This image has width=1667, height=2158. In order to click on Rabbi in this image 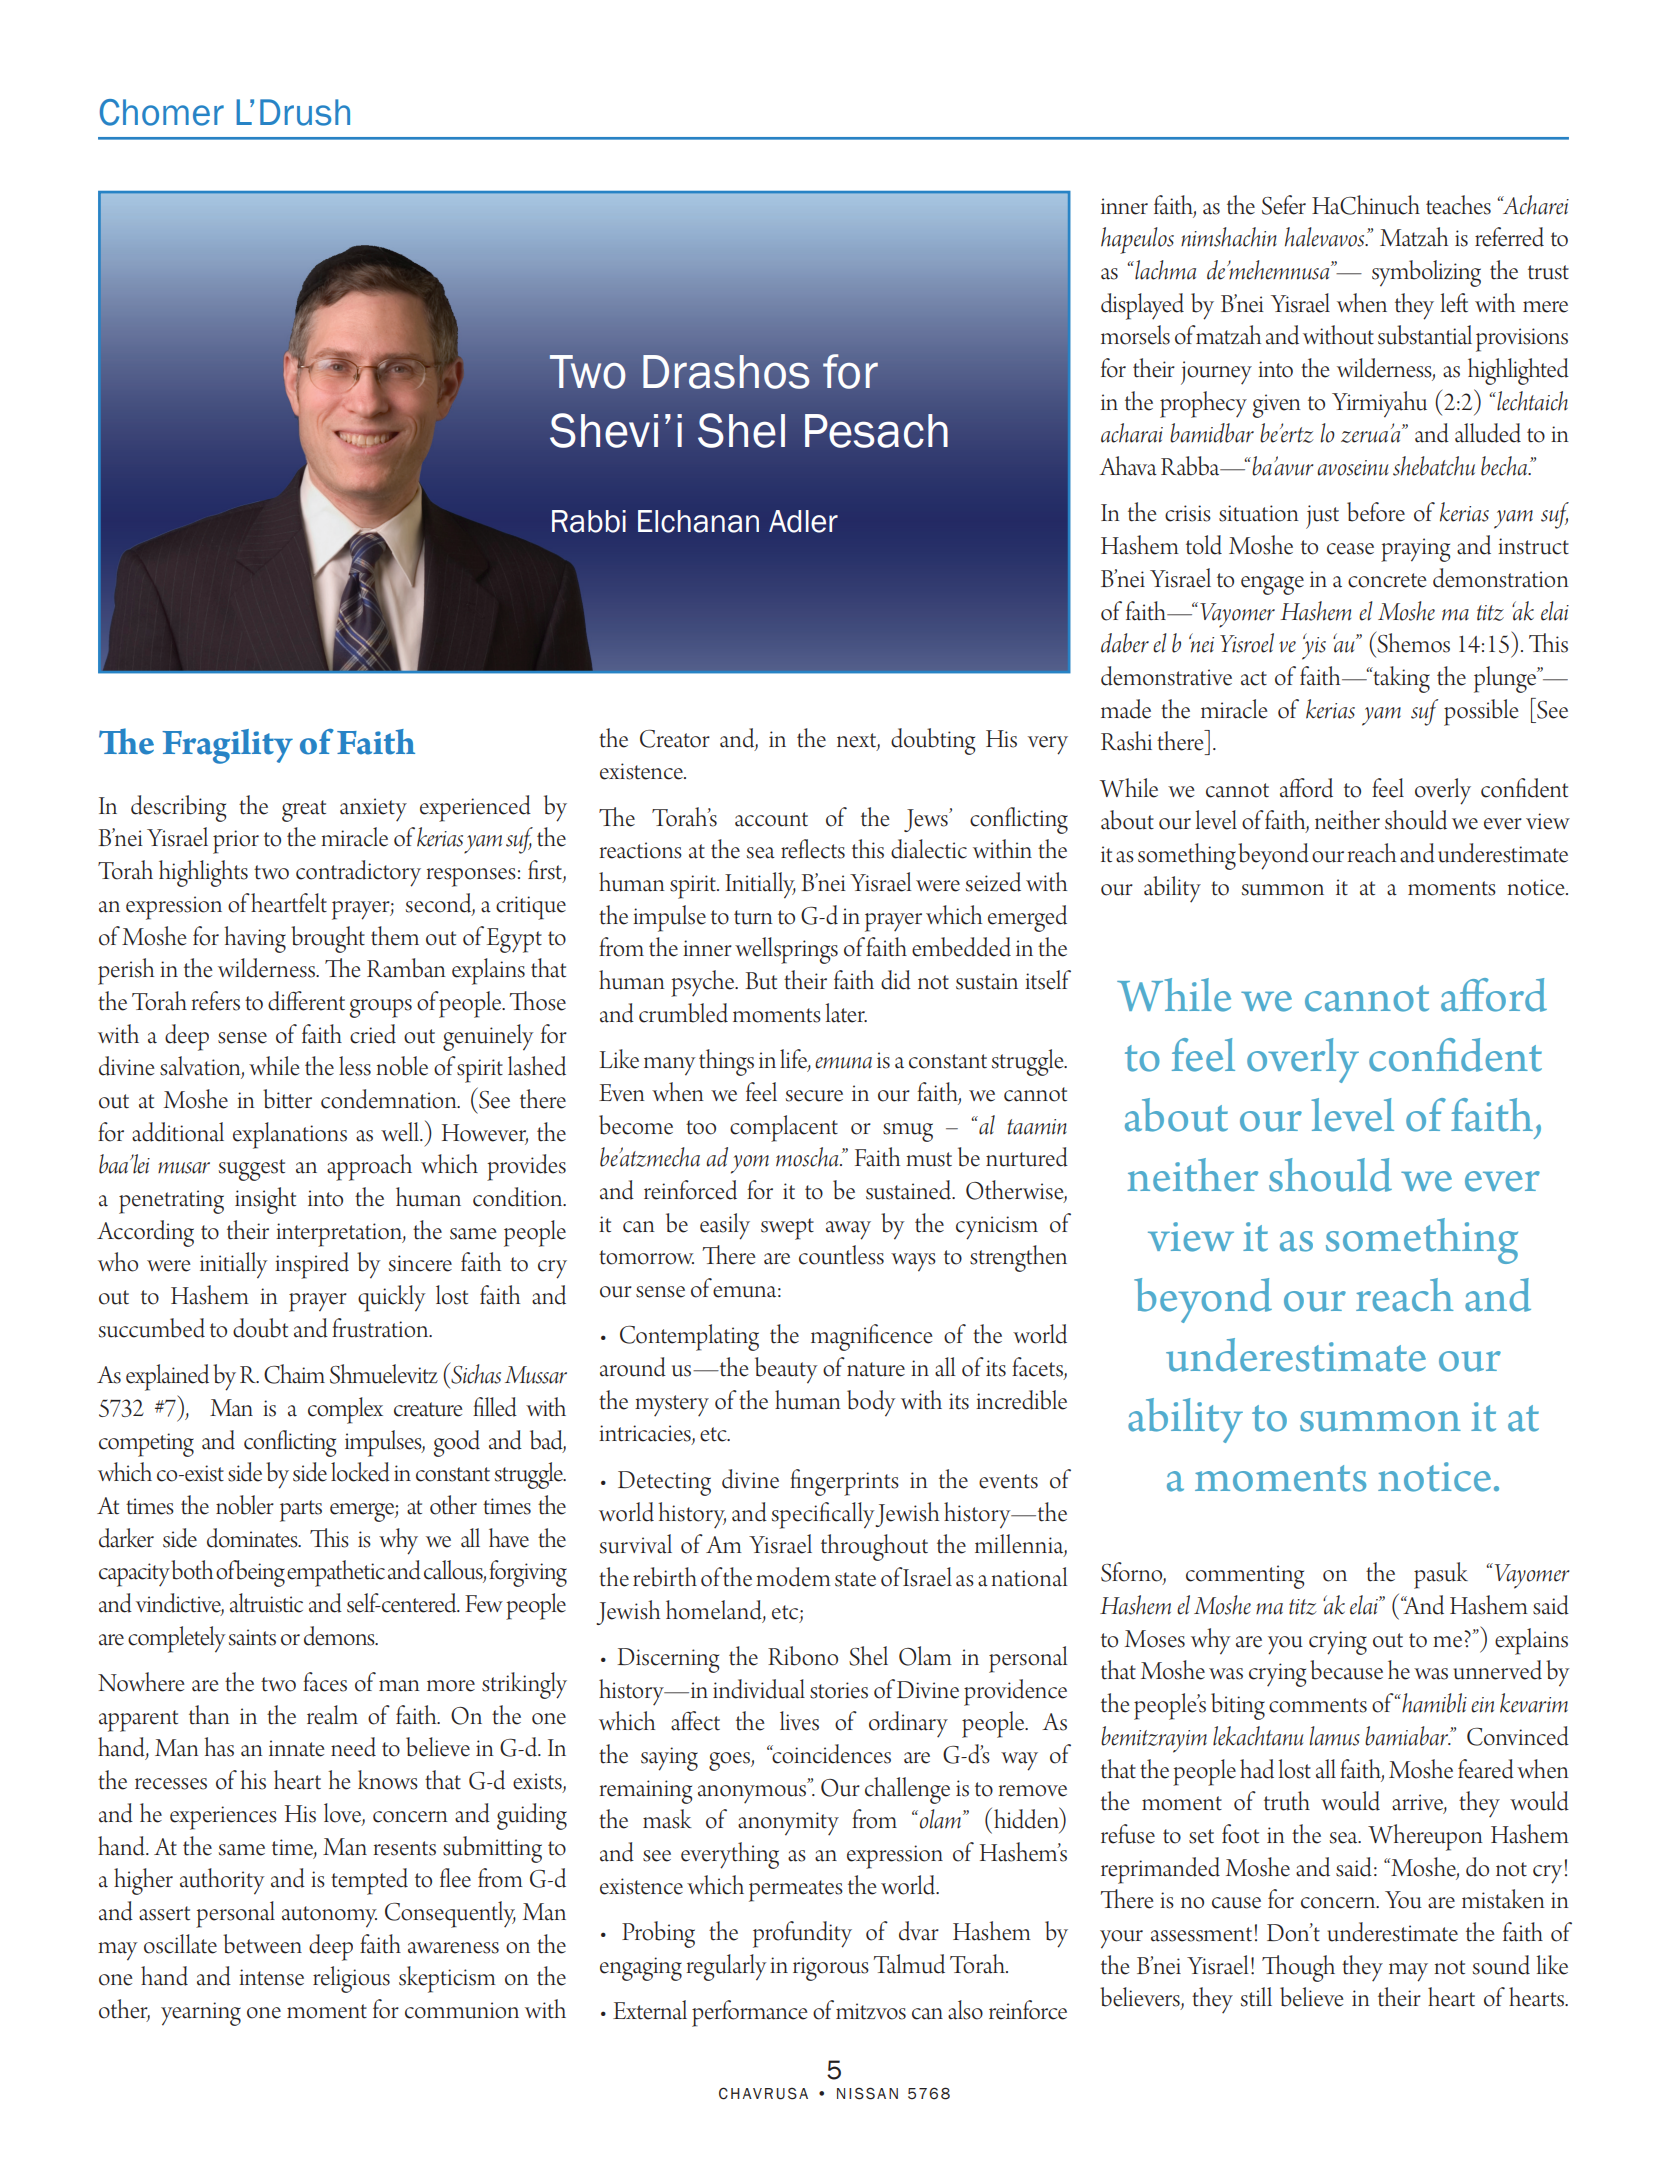, I will do `click(589, 521)`.
